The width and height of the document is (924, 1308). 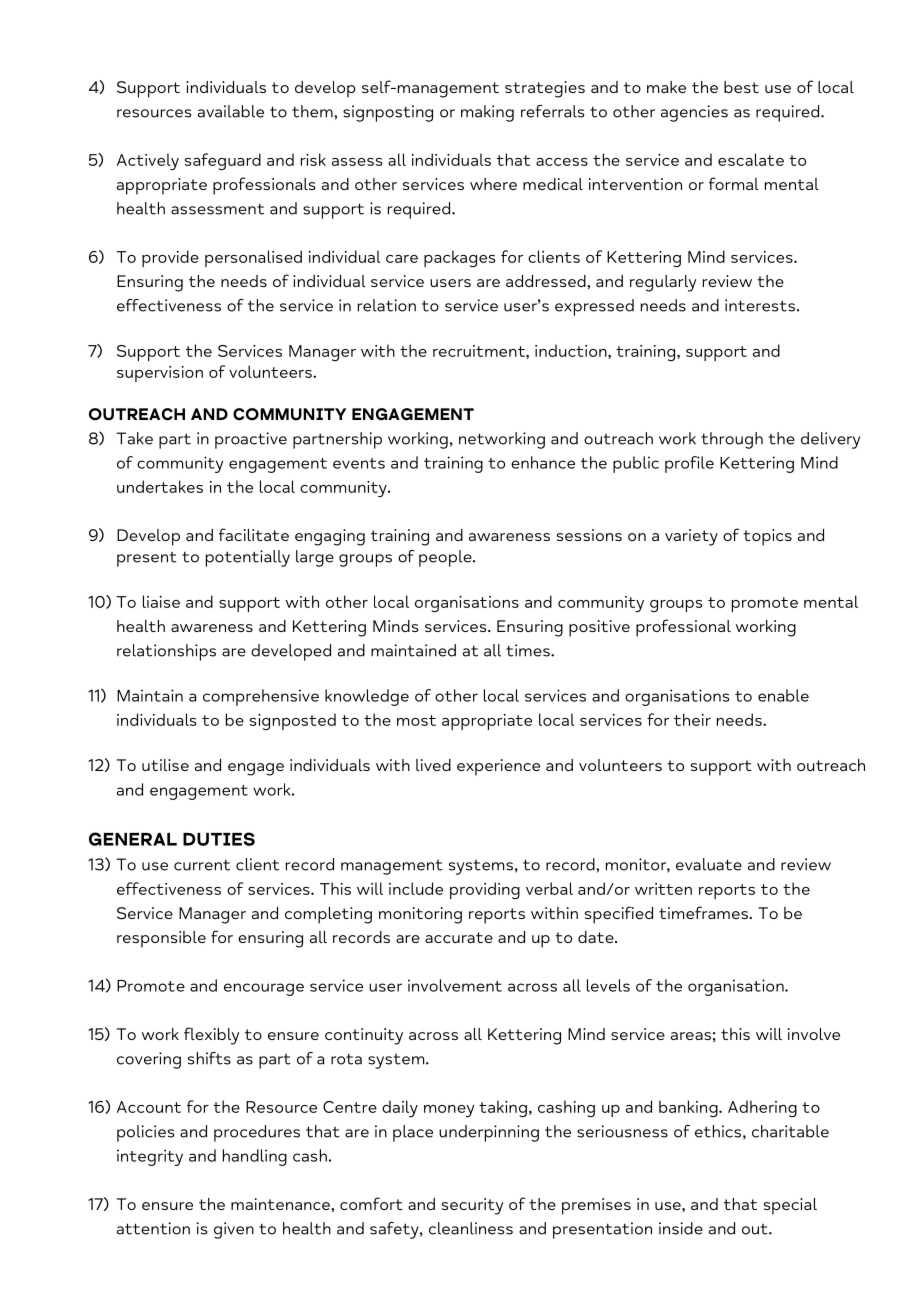 What do you see at coordinates (487, 113) in the document?
I see `making` at bounding box center [487, 113].
